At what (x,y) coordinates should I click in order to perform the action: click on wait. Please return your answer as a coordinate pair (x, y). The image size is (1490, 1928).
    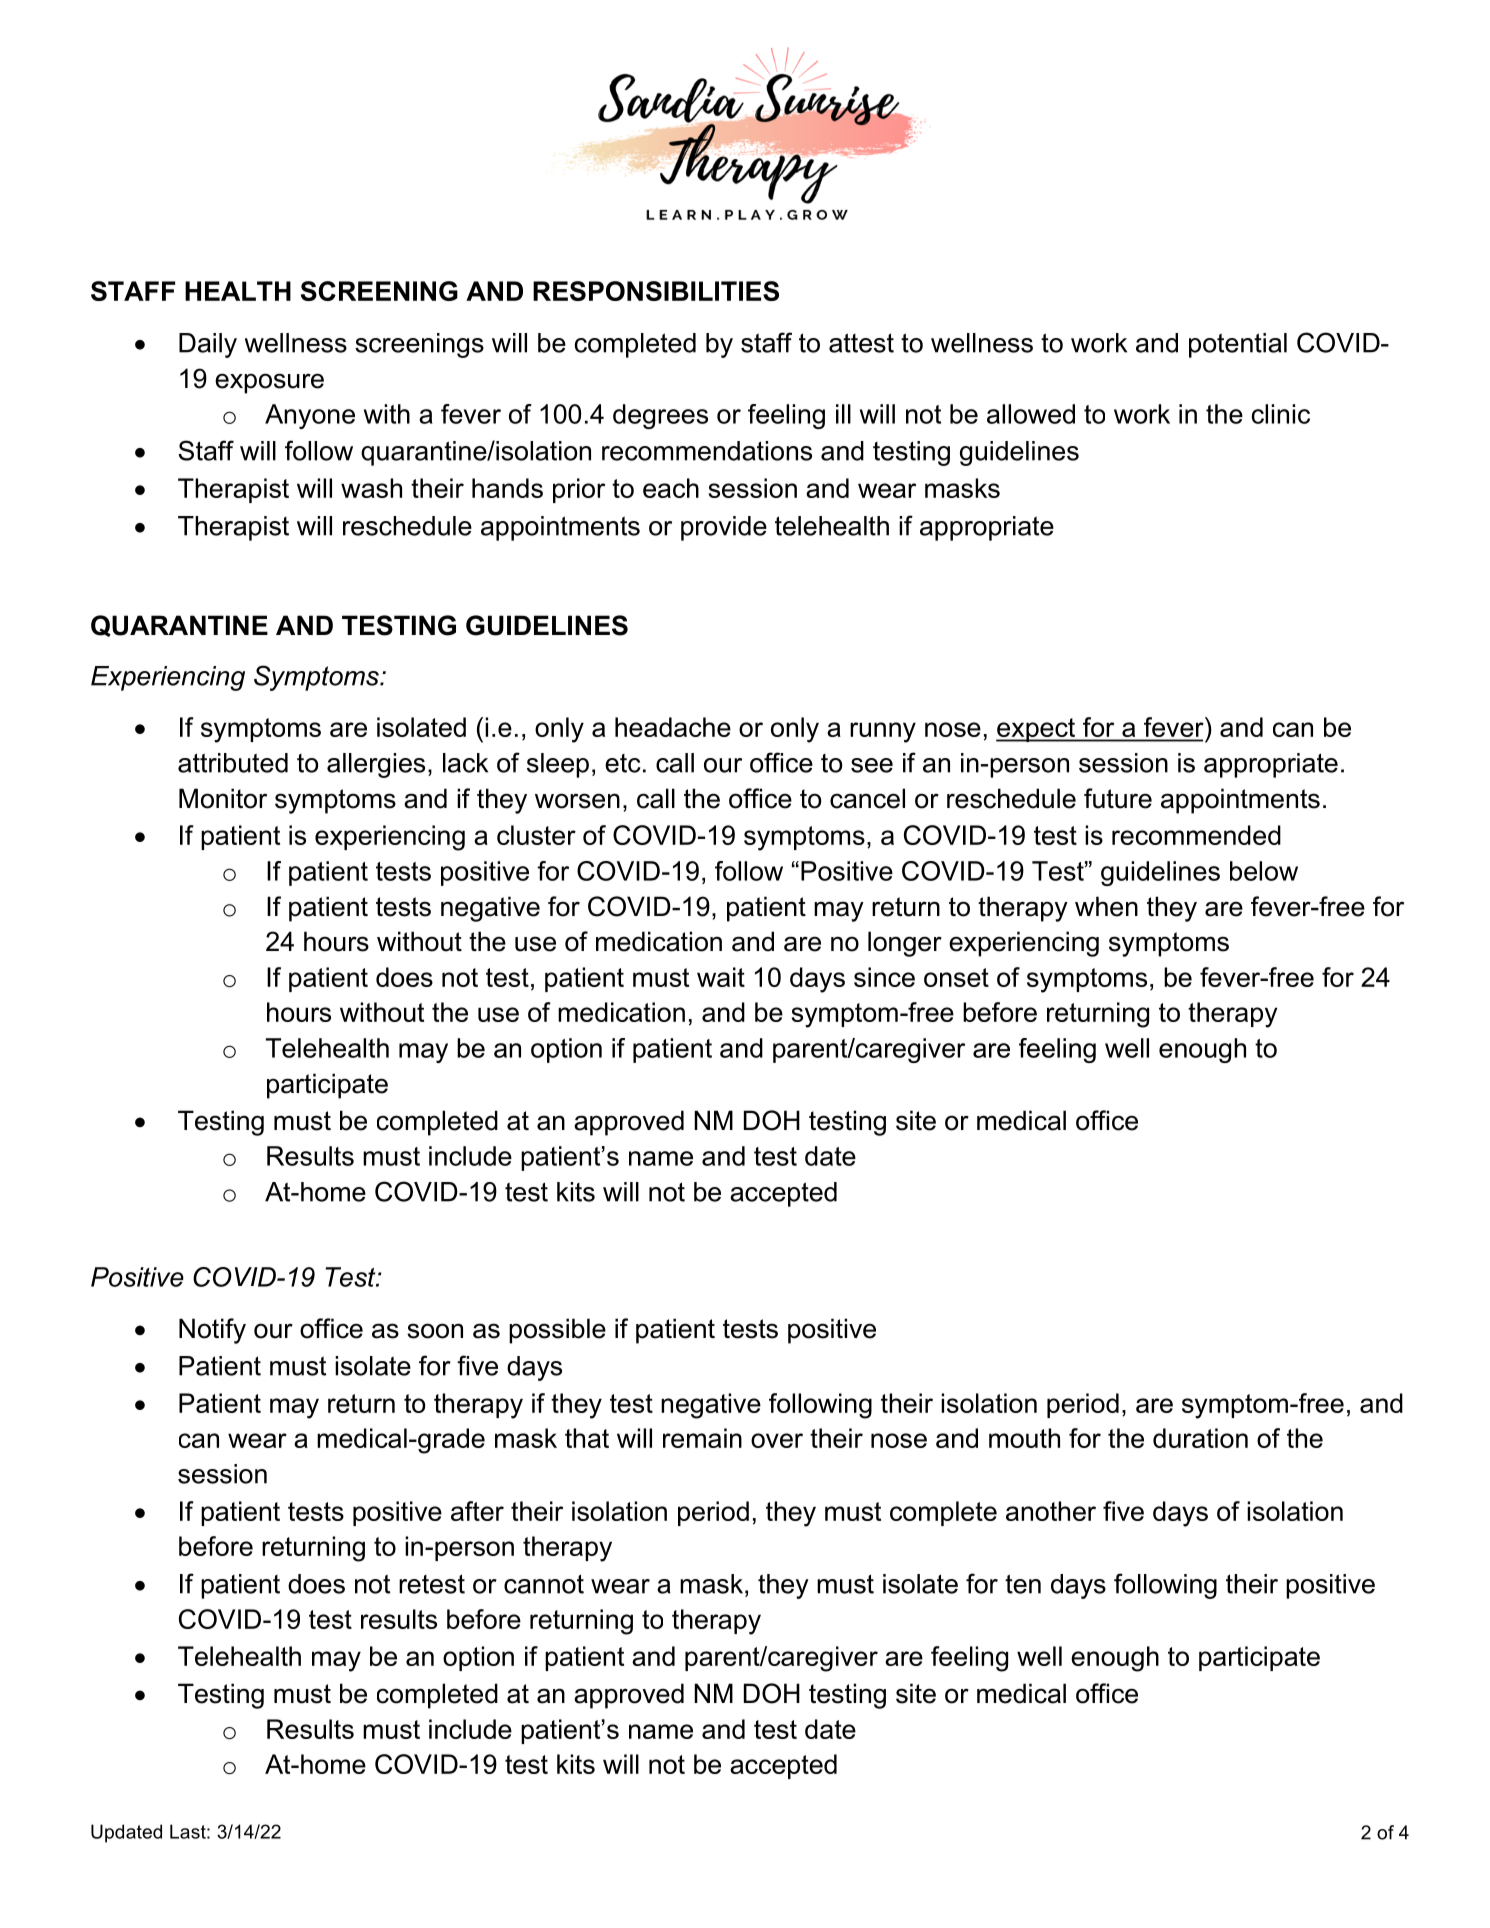
    Looking at the image, I should click on (721, 977).
